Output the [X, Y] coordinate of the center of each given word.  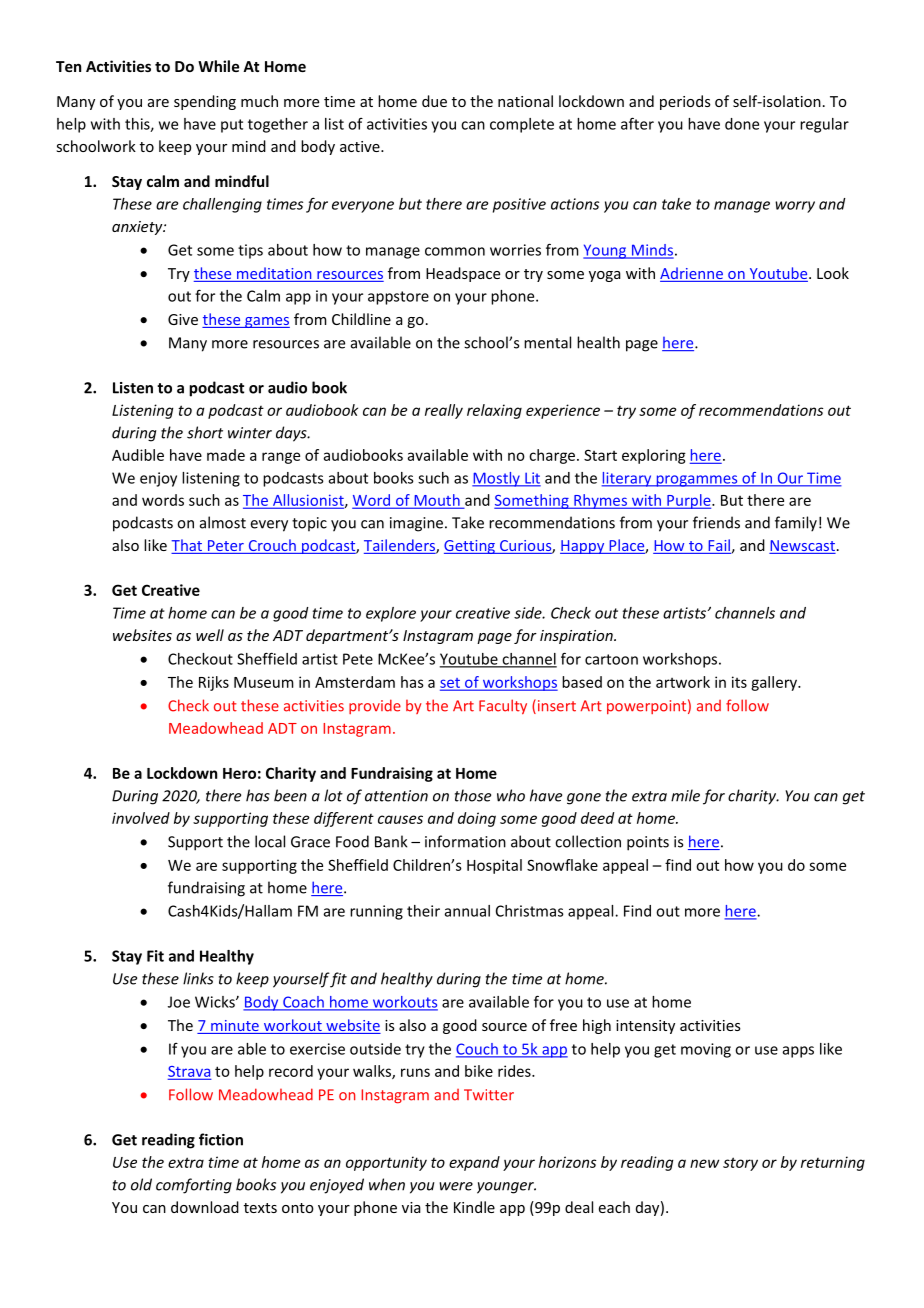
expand [474, 1163]
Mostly [497, 479]
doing [477, 819]
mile [685, 795]
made [226, 455]
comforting [194, 1186]
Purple [689, 501]
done [742, 124]
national [525, 101]
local [270, 841]
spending [205, 102]
